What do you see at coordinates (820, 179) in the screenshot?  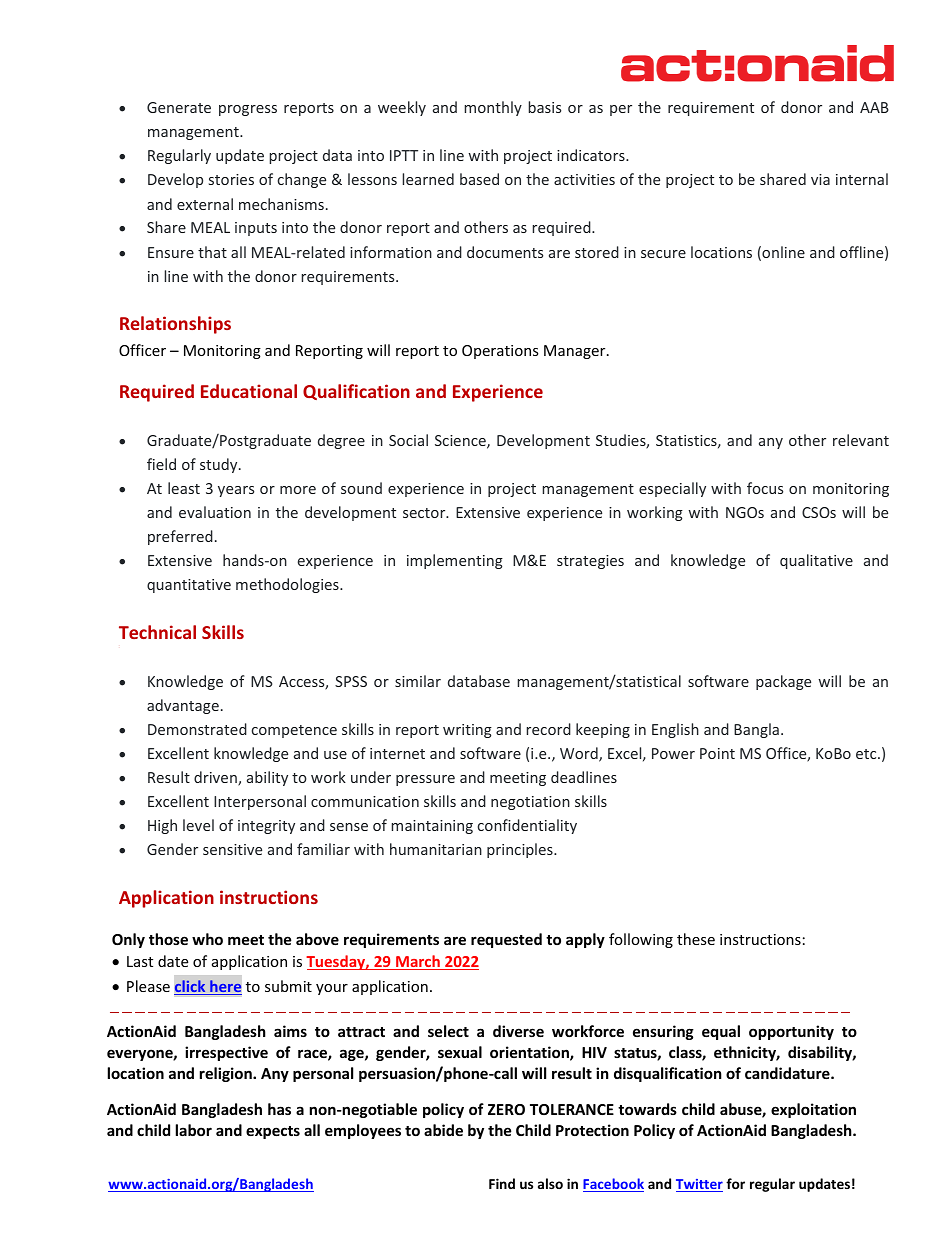 I see `via` at bounding box center [820, 179].
